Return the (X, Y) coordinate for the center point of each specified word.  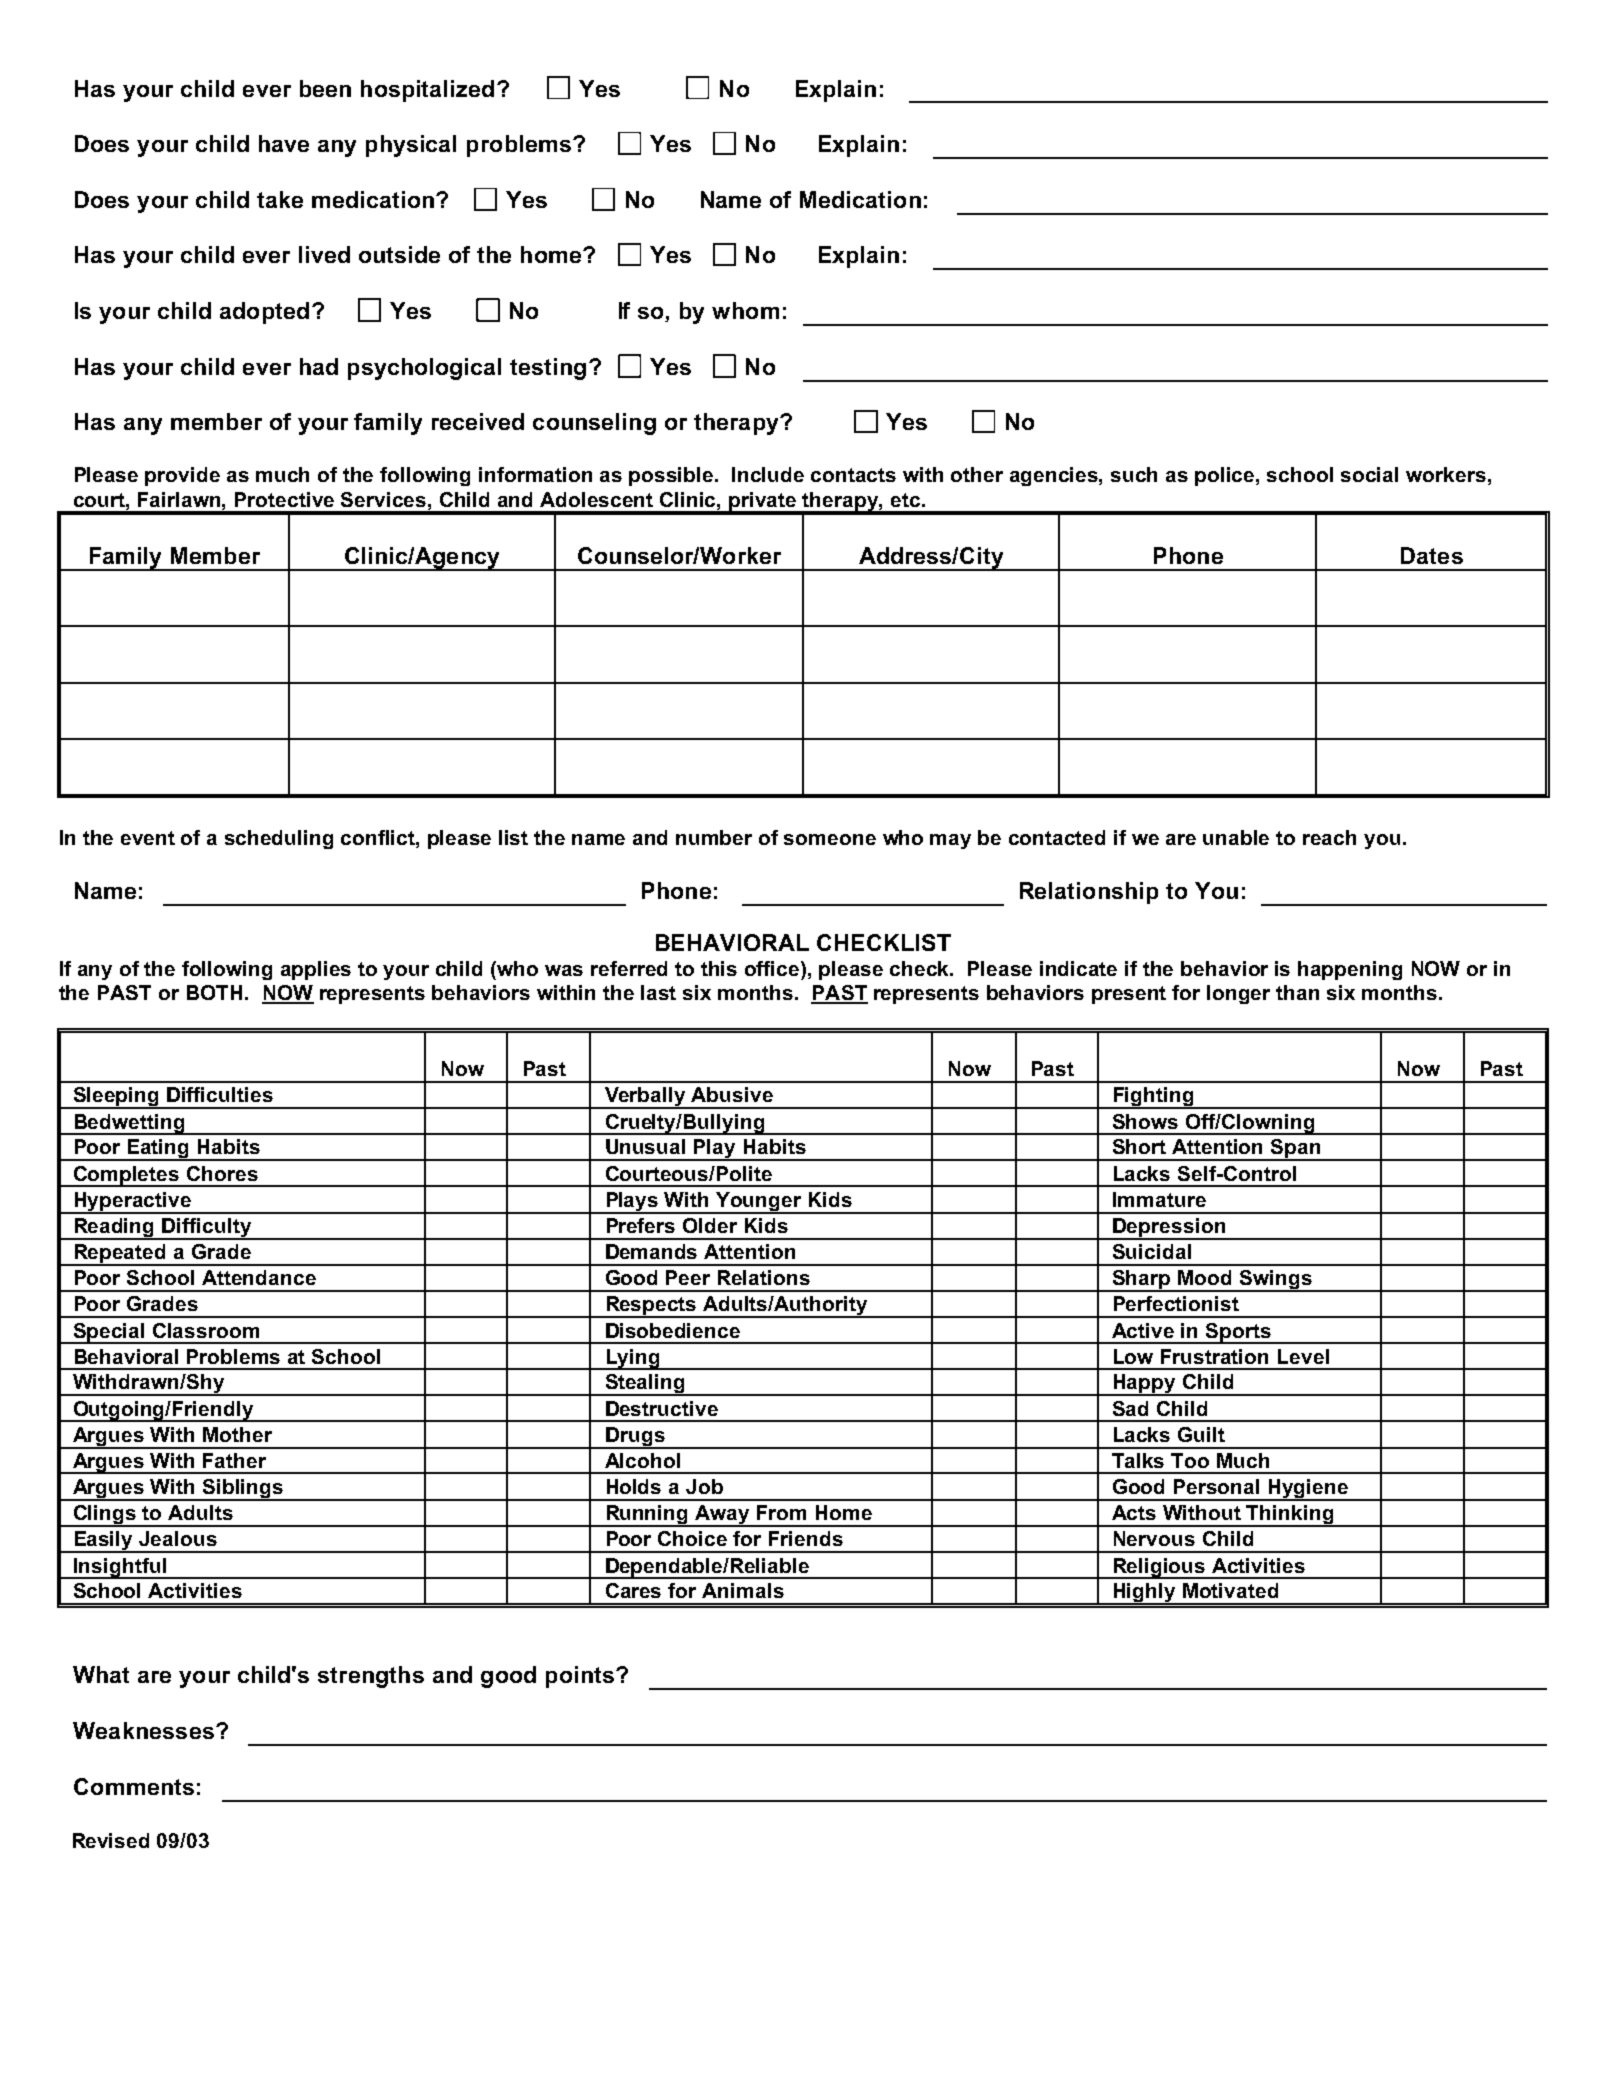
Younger (759, 1203)
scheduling (279, 839)
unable (1236, 837)
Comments (134, 1786)
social (1369, 474)
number (714, 837)
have (284, 143)
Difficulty (207, 1229)
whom (745, 310)
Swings (1276, 1281)
